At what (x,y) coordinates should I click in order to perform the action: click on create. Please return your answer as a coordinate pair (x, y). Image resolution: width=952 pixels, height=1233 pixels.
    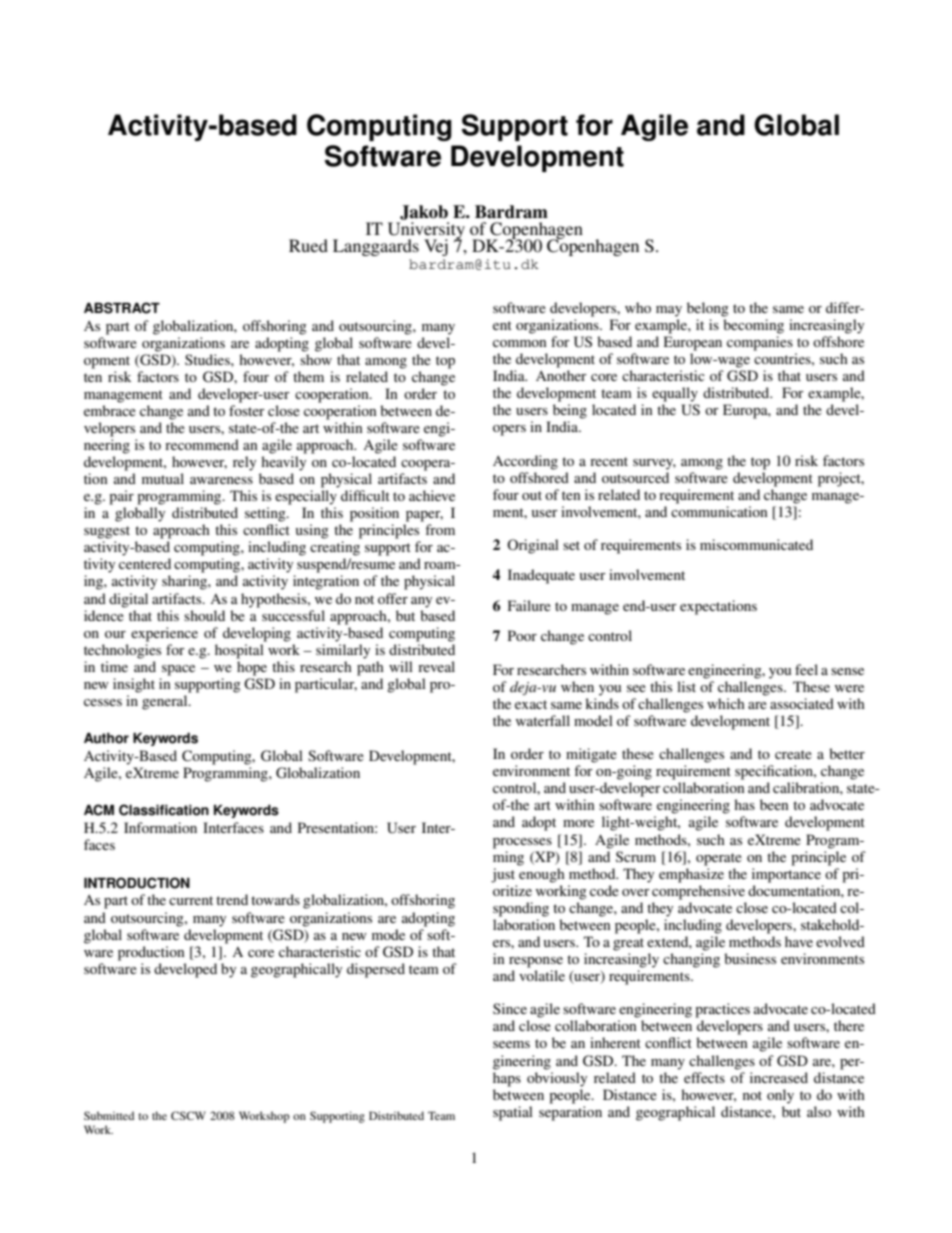
    Looking at the image, I should click on (793, 754).
